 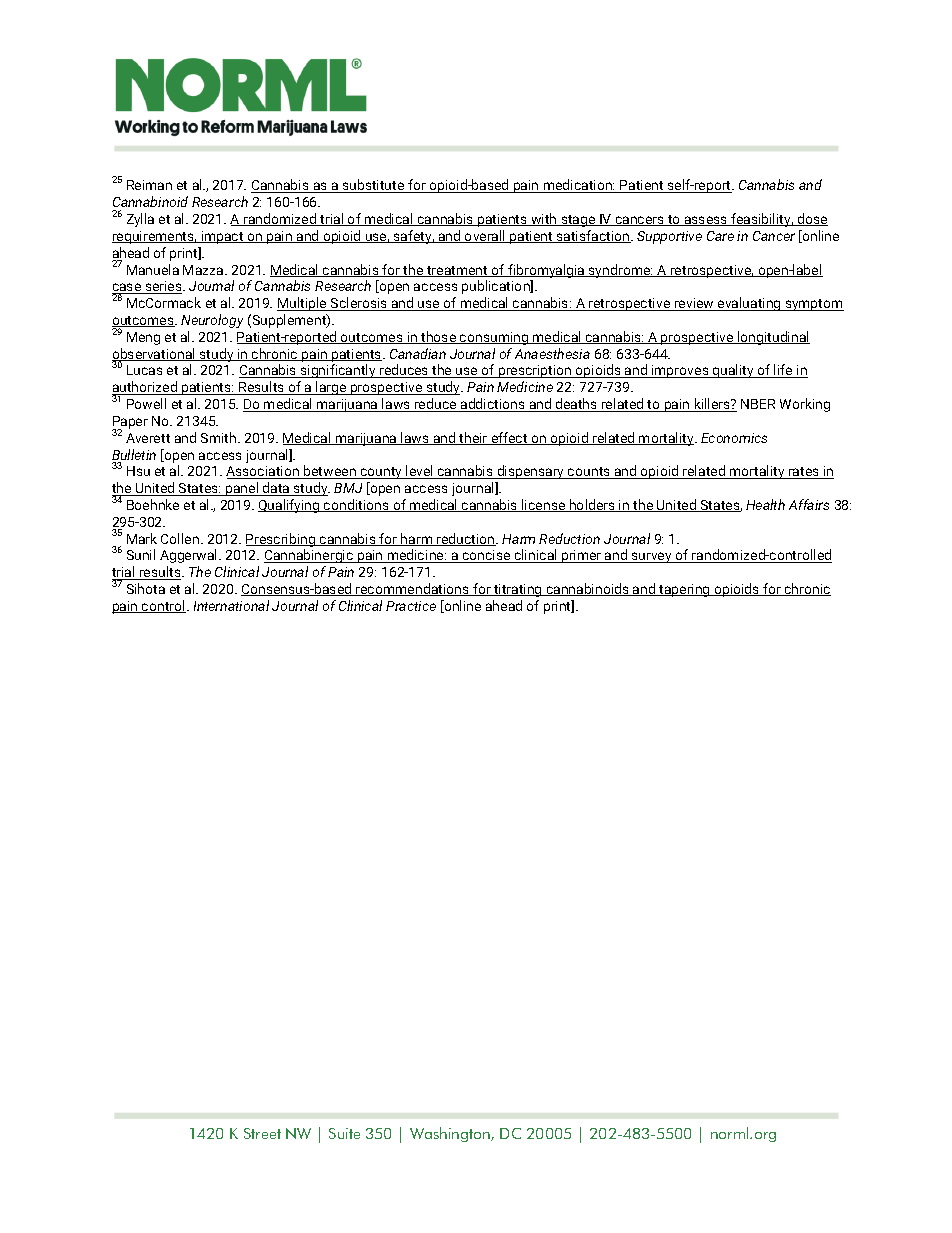 I want to click on Suite, so click(x=344, y=1133).
